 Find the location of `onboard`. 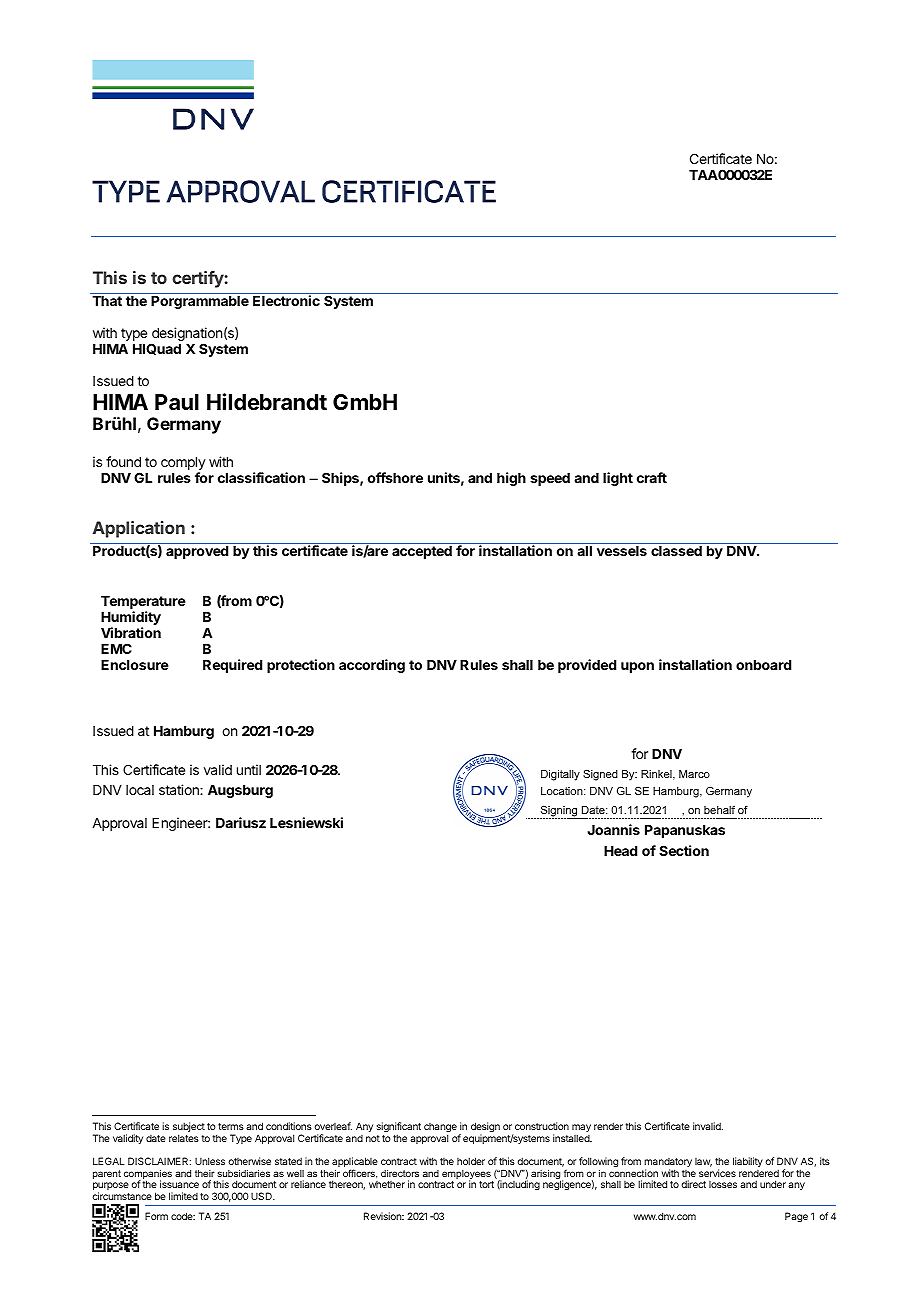

onboard is located at coordinates (763, 665).
